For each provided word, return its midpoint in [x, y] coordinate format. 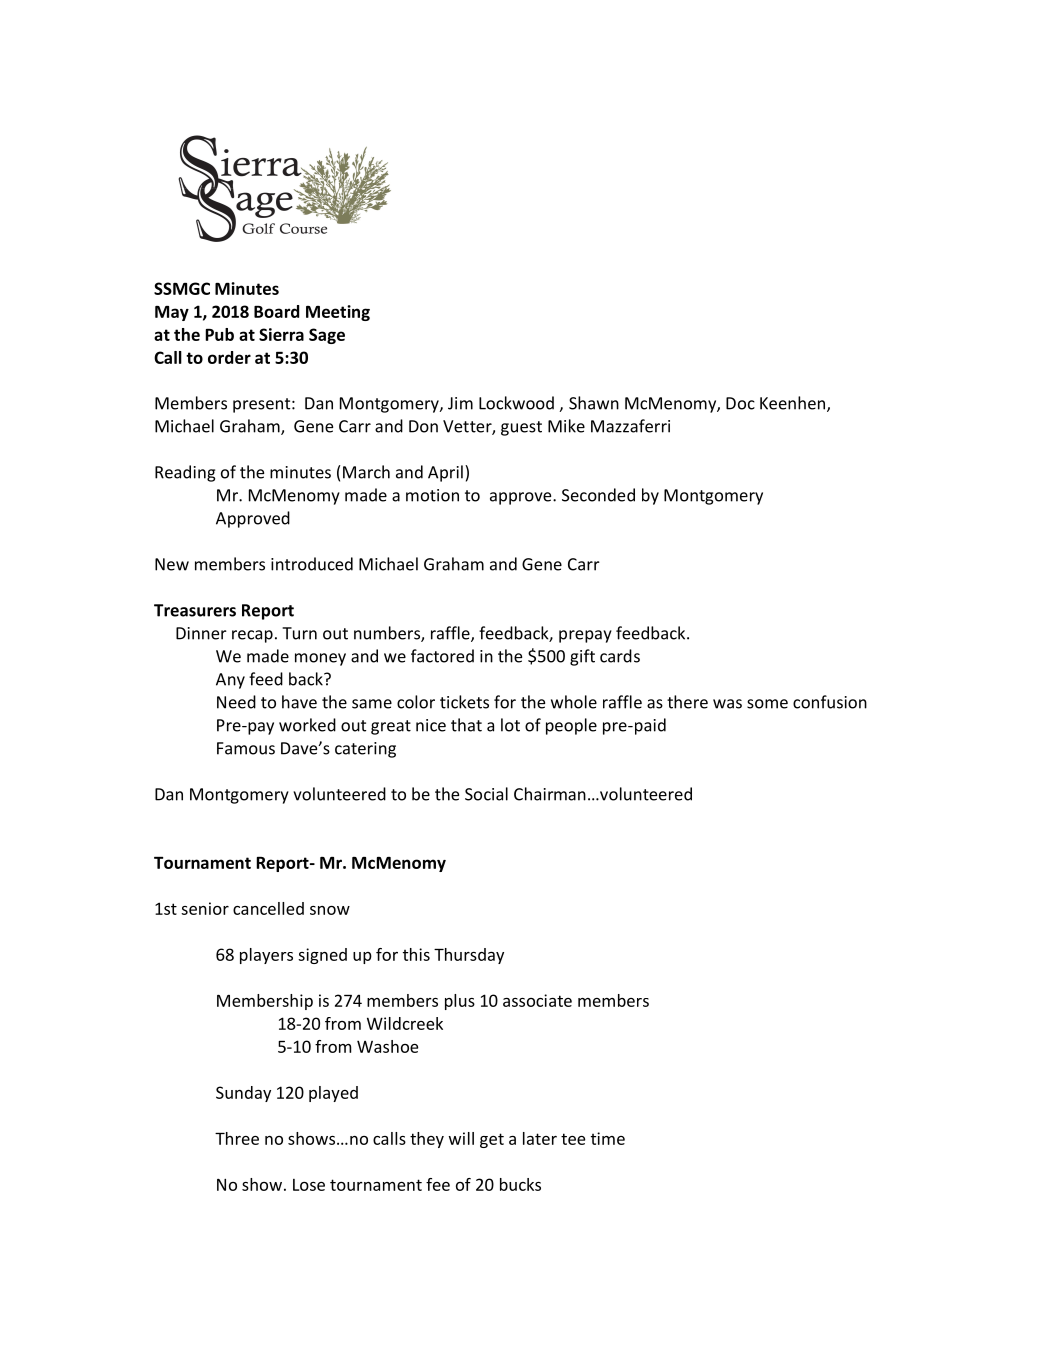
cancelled [268, 908]
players [266, 956]
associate [537, 1000]
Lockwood [516, 403]
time [608, 1138]
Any [230, 681]
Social [486, 794]
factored [442, 656]
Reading [185, 473]
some [767, 704]
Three [237, 1138]
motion [432, 495]
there [687, 702]
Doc [740, 403]
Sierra [281, 334]
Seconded [598, 495]
